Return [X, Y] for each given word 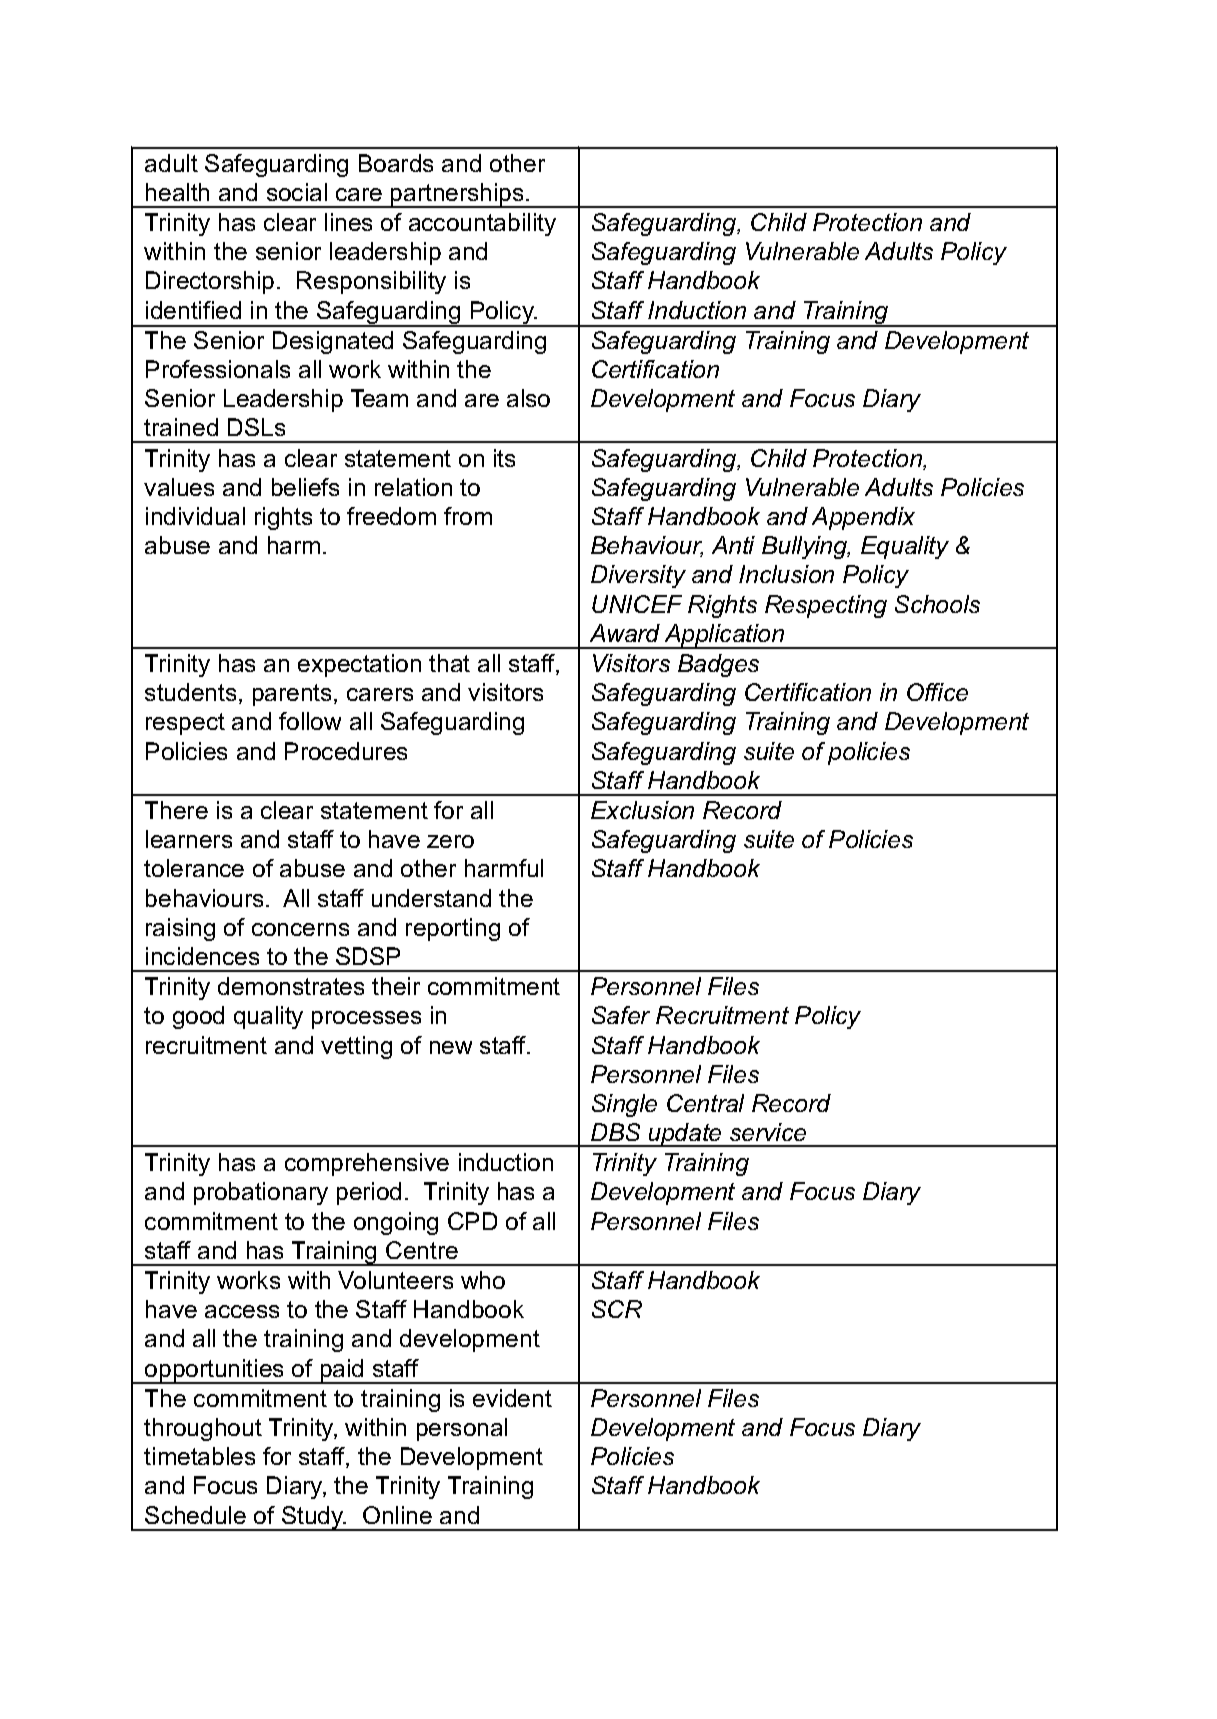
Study [313, 1518]
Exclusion [642, 810]
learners [189, 839]
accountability [482, 224]
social [297, 192]
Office [937, 692]
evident [512, 1398]
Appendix [863, 518]
